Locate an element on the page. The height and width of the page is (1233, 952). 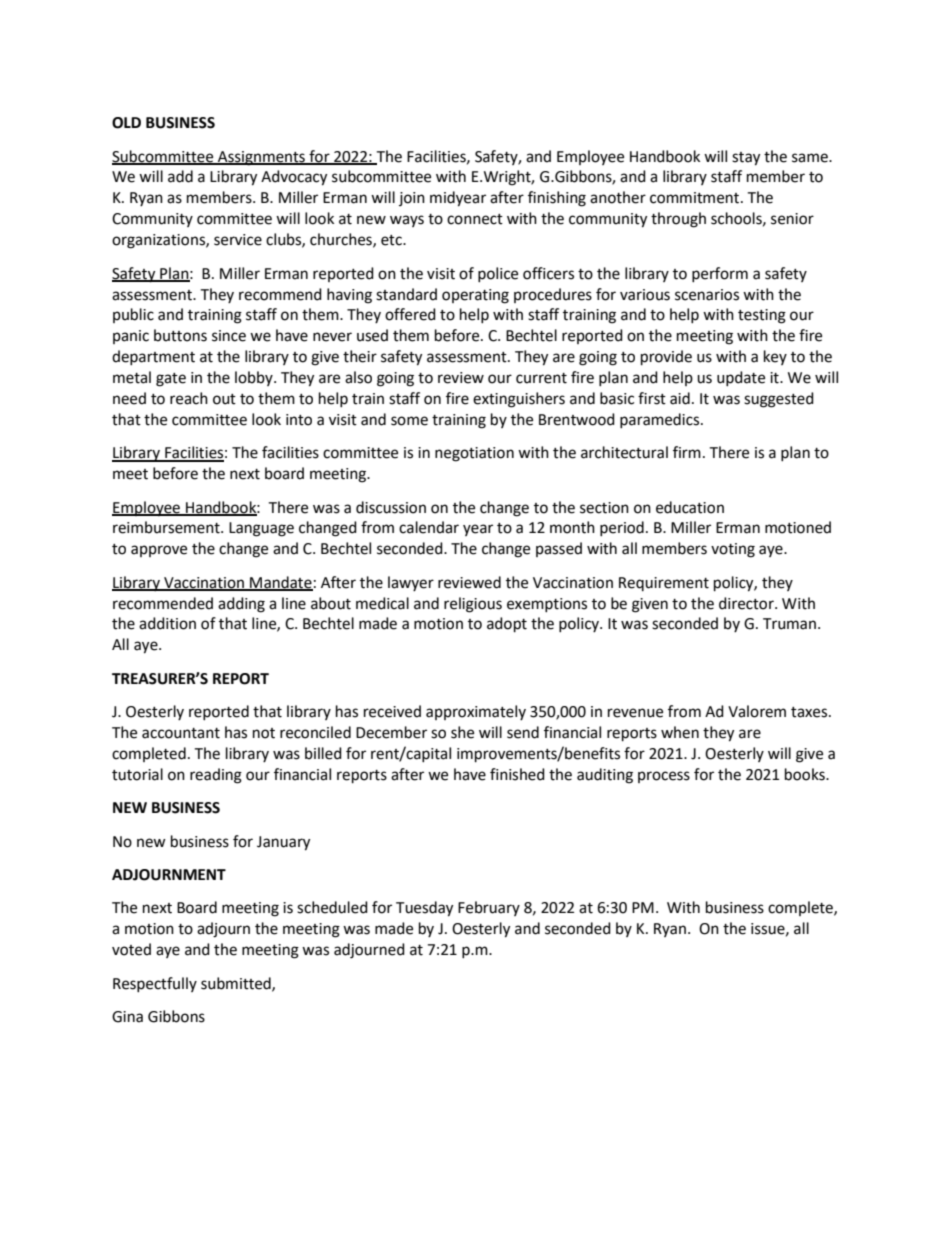
stay is located at coordinates (746, 159).
